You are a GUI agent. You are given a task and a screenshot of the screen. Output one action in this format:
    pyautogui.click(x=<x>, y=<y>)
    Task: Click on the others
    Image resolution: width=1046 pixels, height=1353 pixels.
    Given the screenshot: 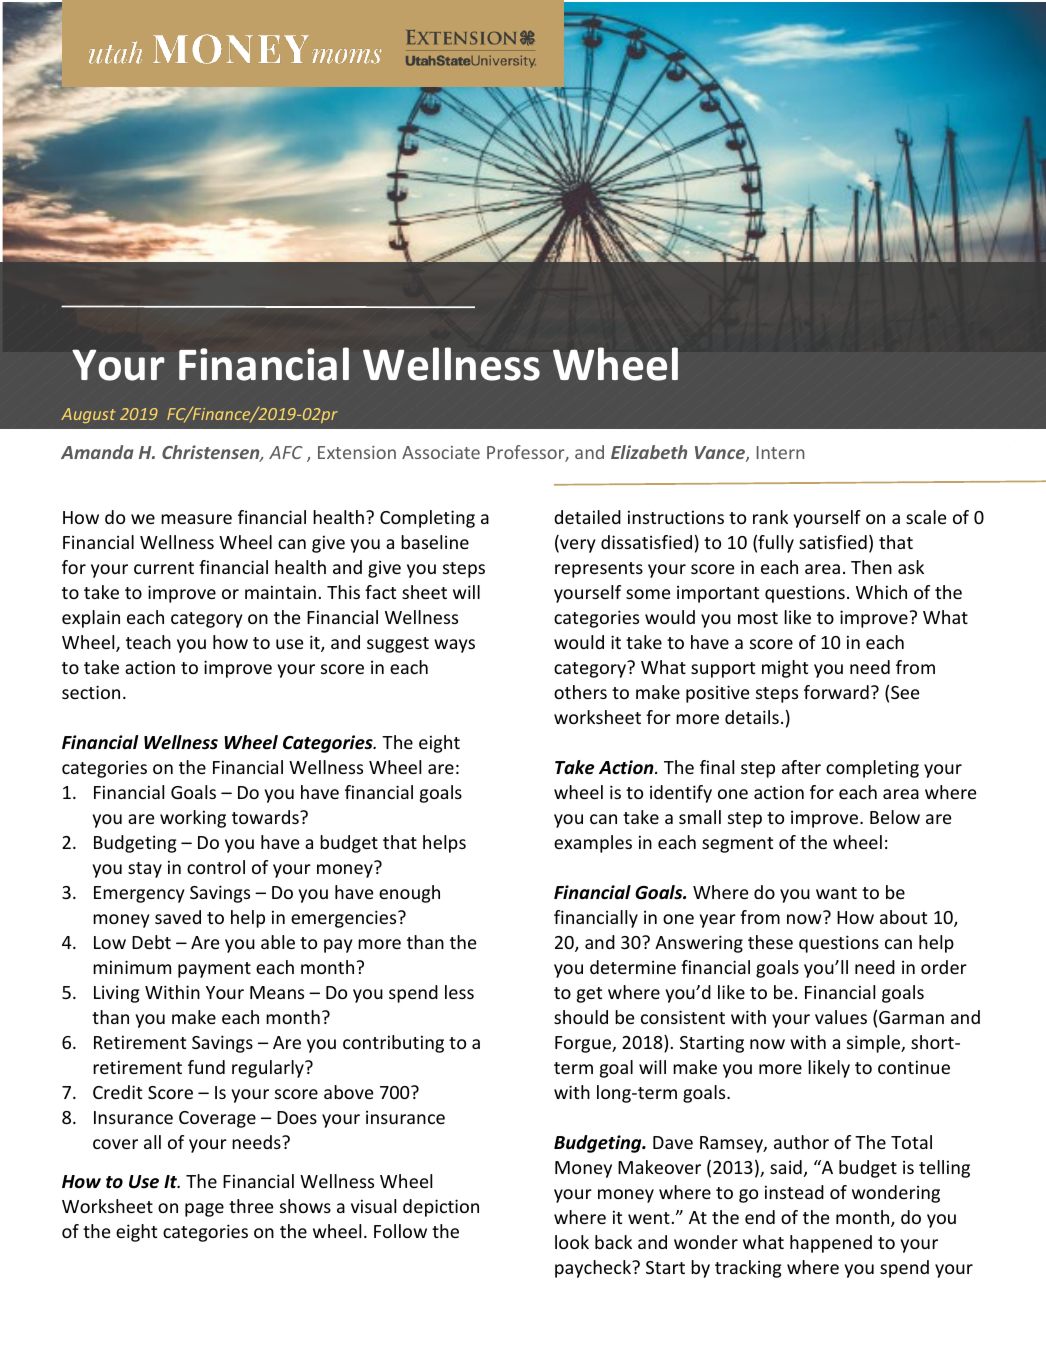 What is the action you would take?
    pyautogui.click(x=580, y=692)
